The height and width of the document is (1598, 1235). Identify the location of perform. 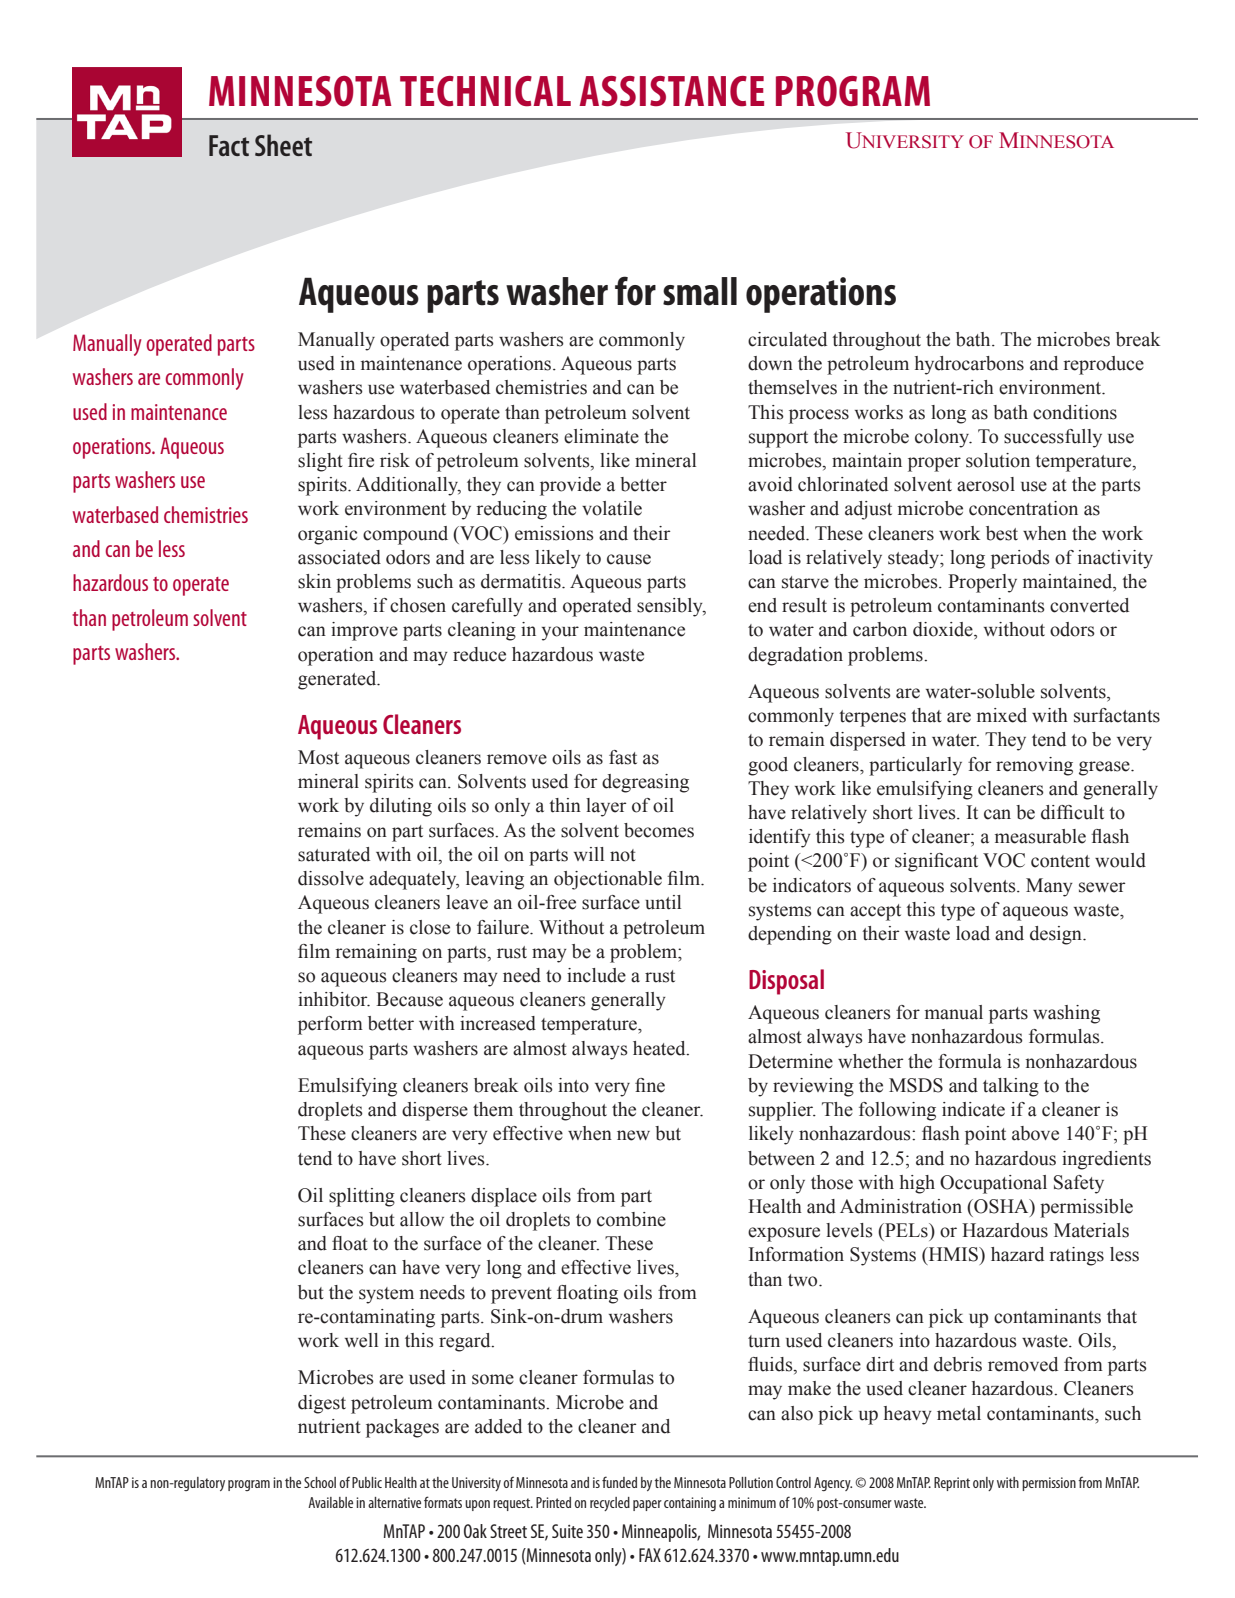
(330, 1025).
